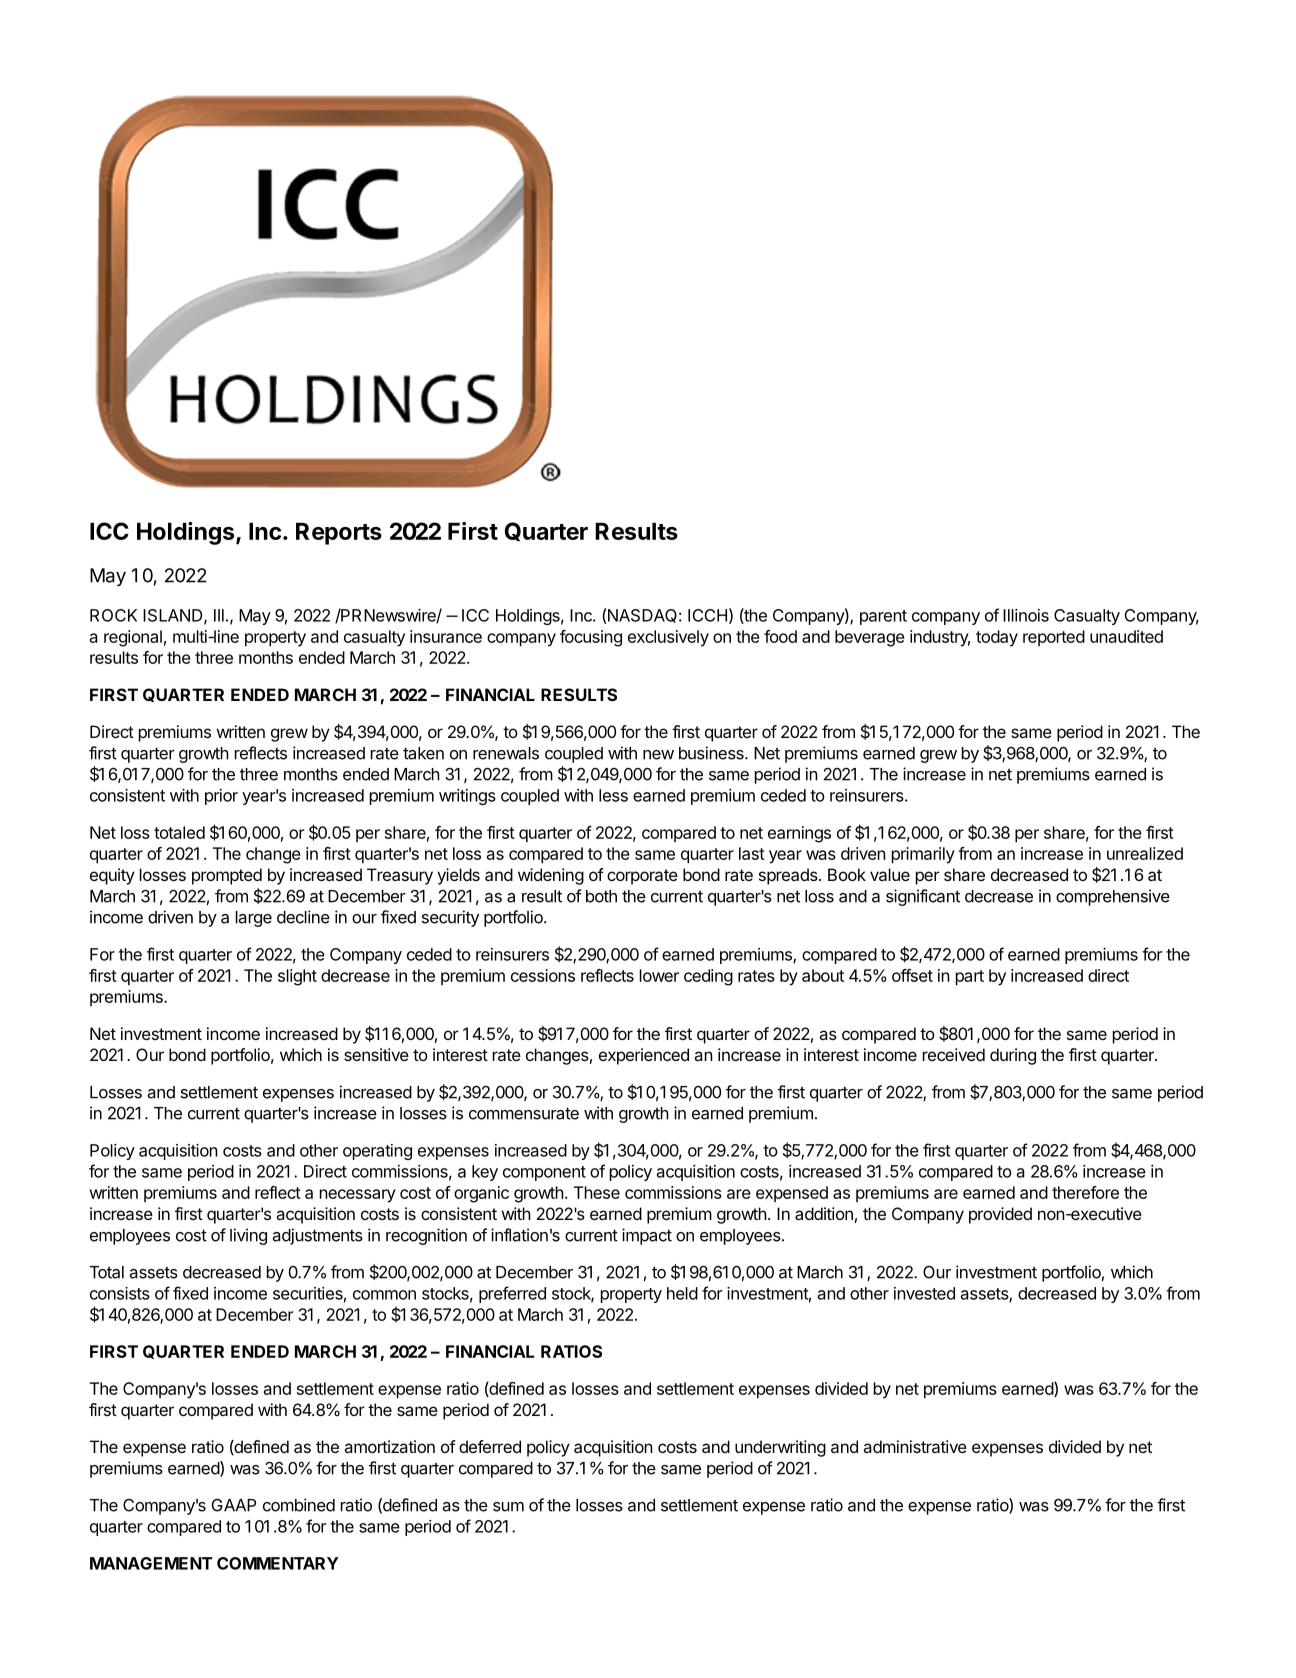 This screenshot has width=1296, height=1678. What do you see at coordinates (339, 533) in the screenshot?
I see `Reports` at bounding box center [339, 533].
